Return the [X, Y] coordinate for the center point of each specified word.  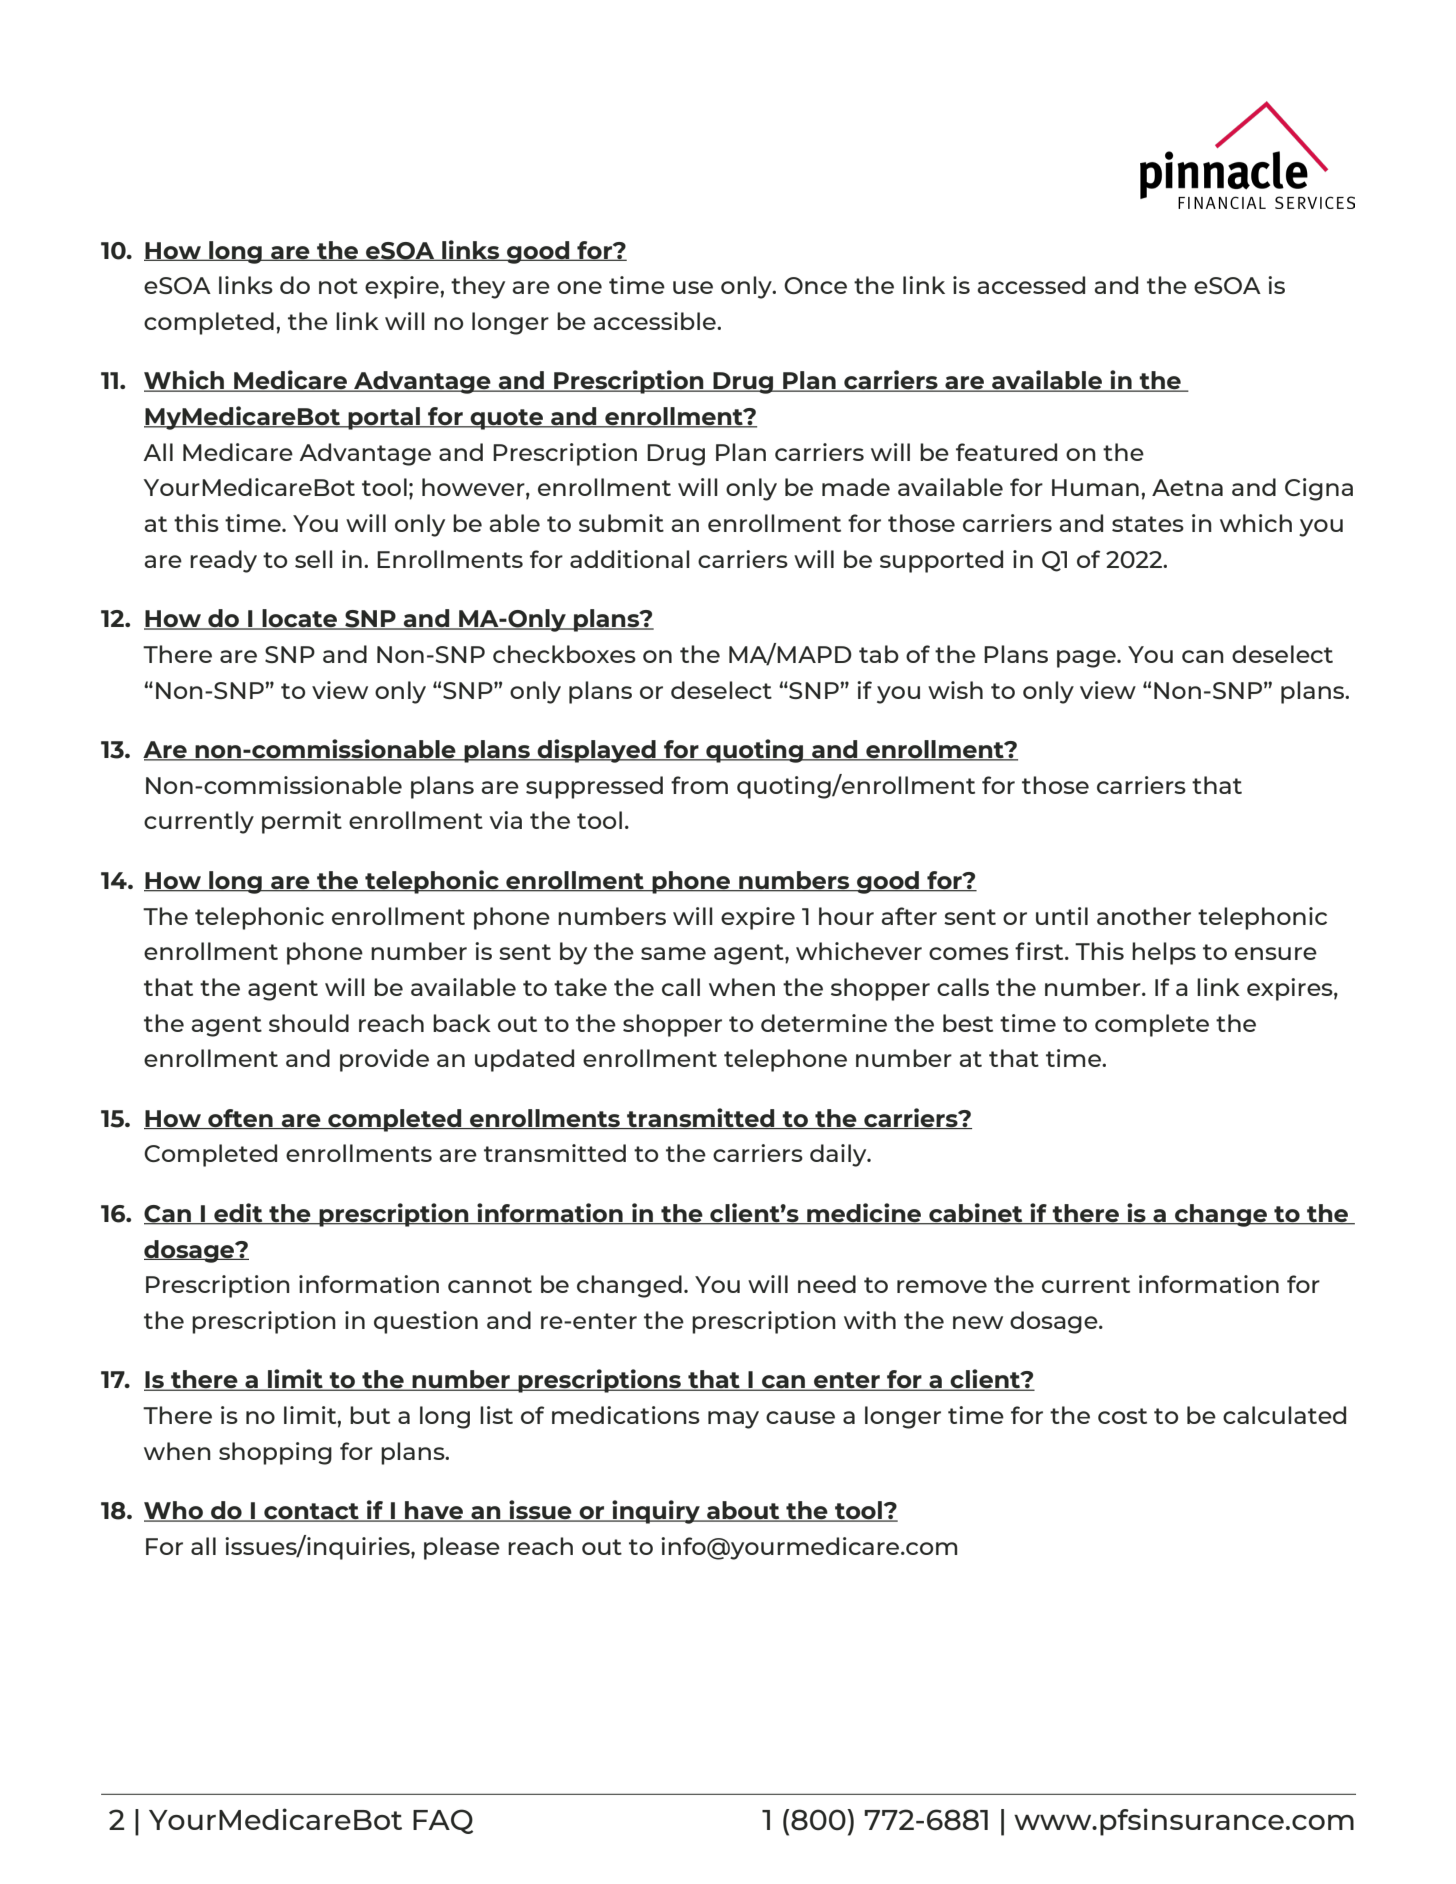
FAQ [443, 1821]
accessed [1031, 285]
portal [384, 418]
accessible [655, 321]
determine [824, 1023]
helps [1164, 953]
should [309, 1023]
